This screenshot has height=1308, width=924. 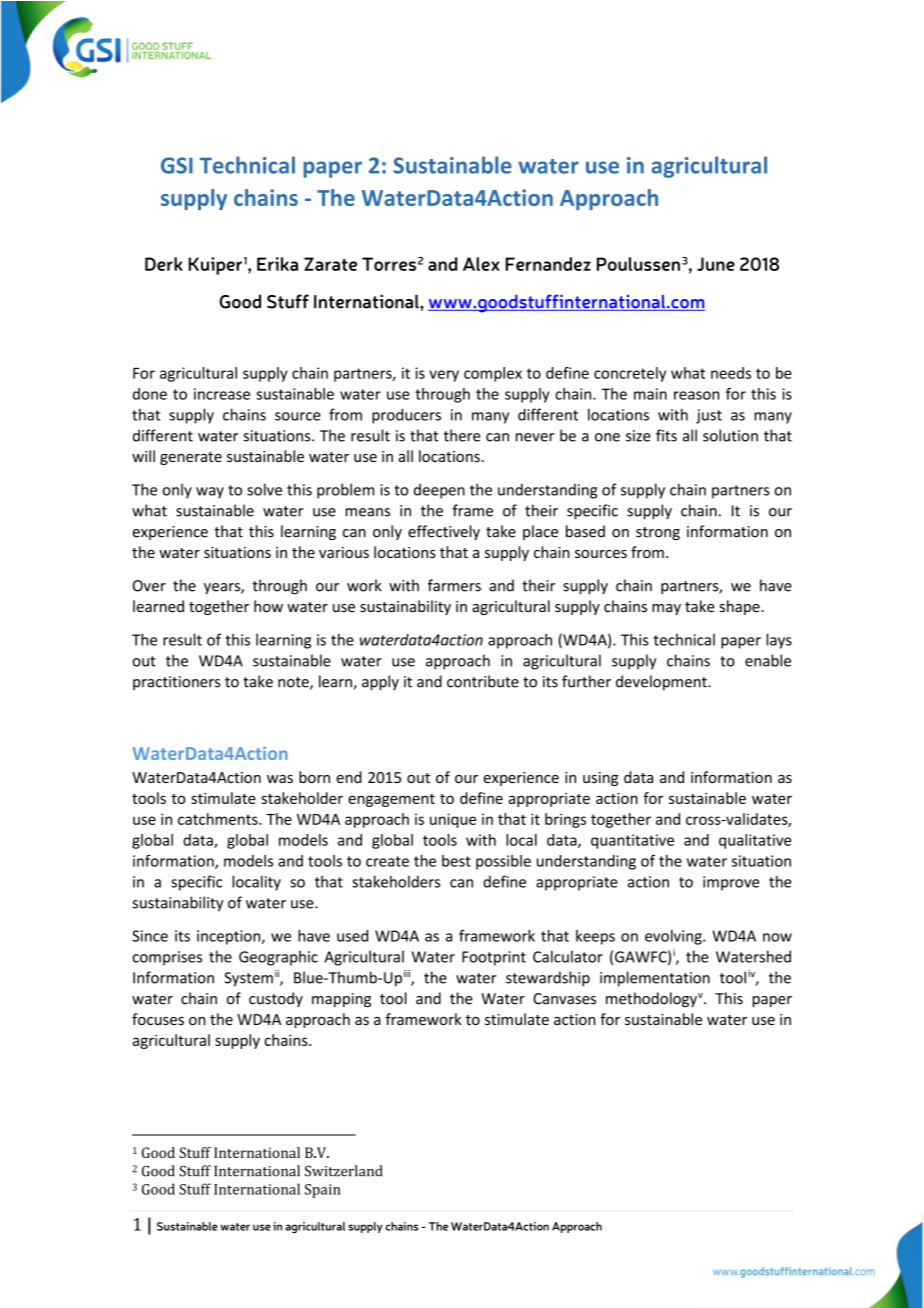 What do you see at coordinates (177, 165) in the screenshot?
I see `GSI` at bounding box center [177, 165].
